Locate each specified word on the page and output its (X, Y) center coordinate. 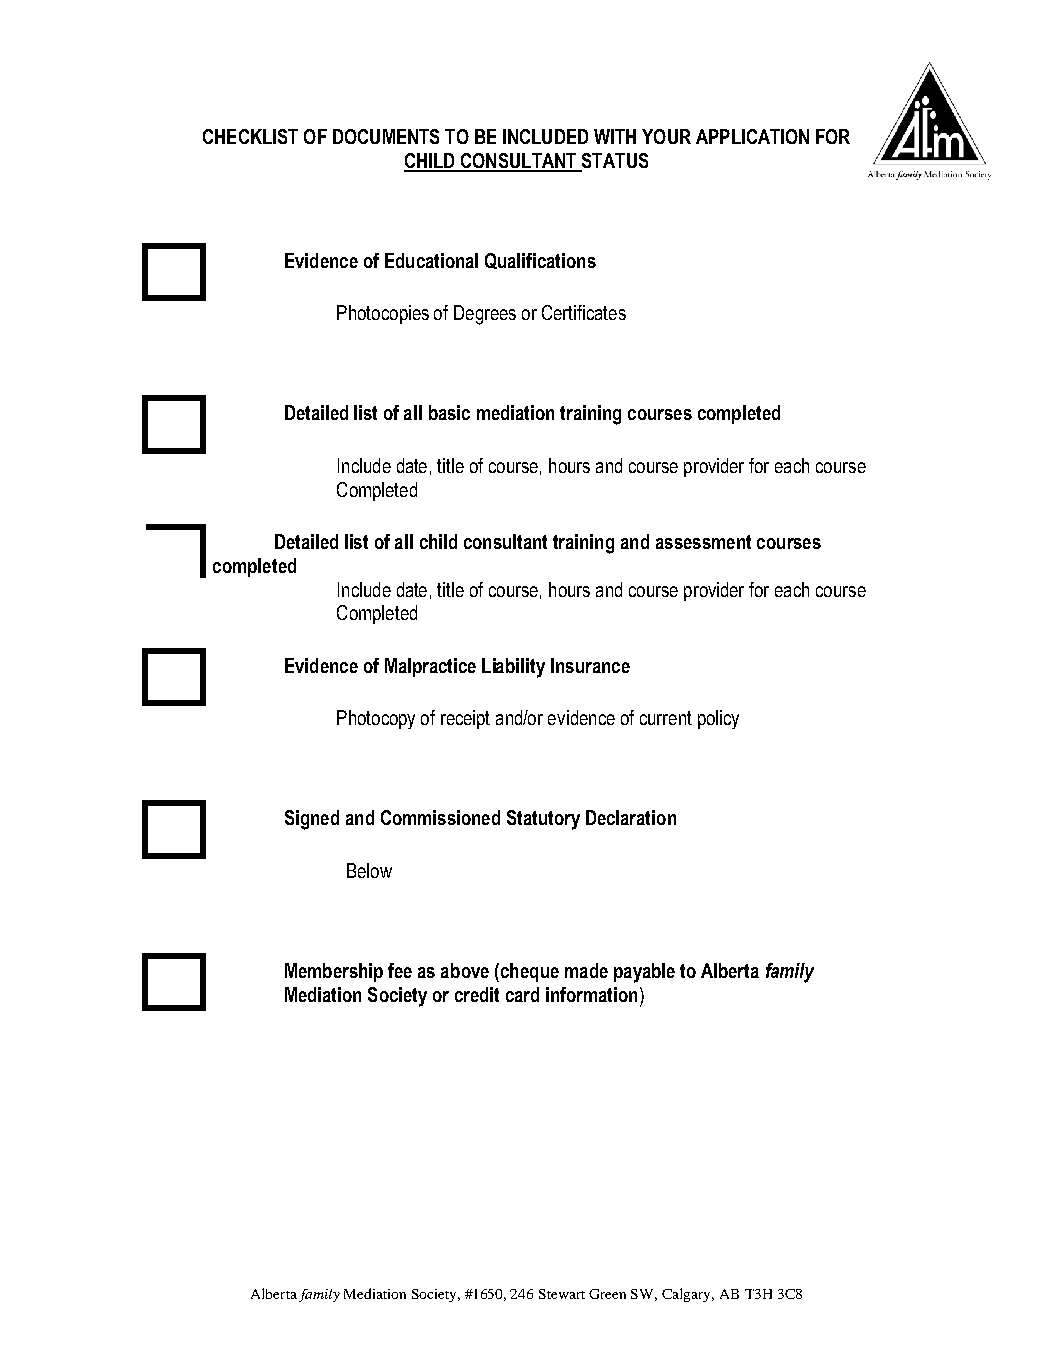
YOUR (666, 136)
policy (718, 719)
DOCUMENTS (386, 136)
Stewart (562, 1294)
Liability (513, 668)
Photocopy (376, 719)
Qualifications (540, 261)
